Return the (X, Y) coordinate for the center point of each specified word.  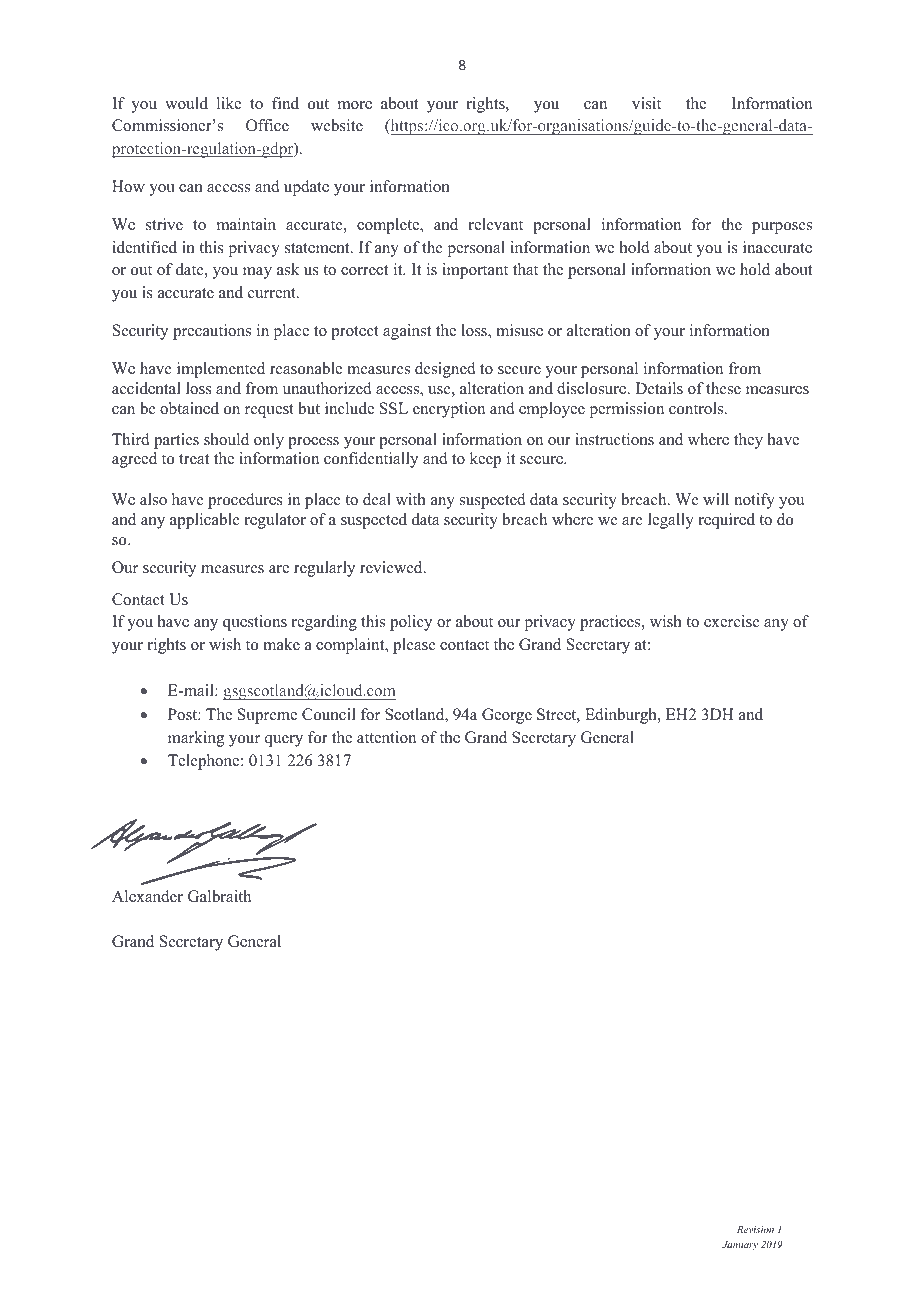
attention (386, 737)
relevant (496, 224)
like (229, 103)
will (716, 499)
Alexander (147, 896)
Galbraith (219, 896)
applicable (205, 521)
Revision (755, 1229)
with (411, 499)
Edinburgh (622, 716)
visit (646, 103)
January (740, 1245)
